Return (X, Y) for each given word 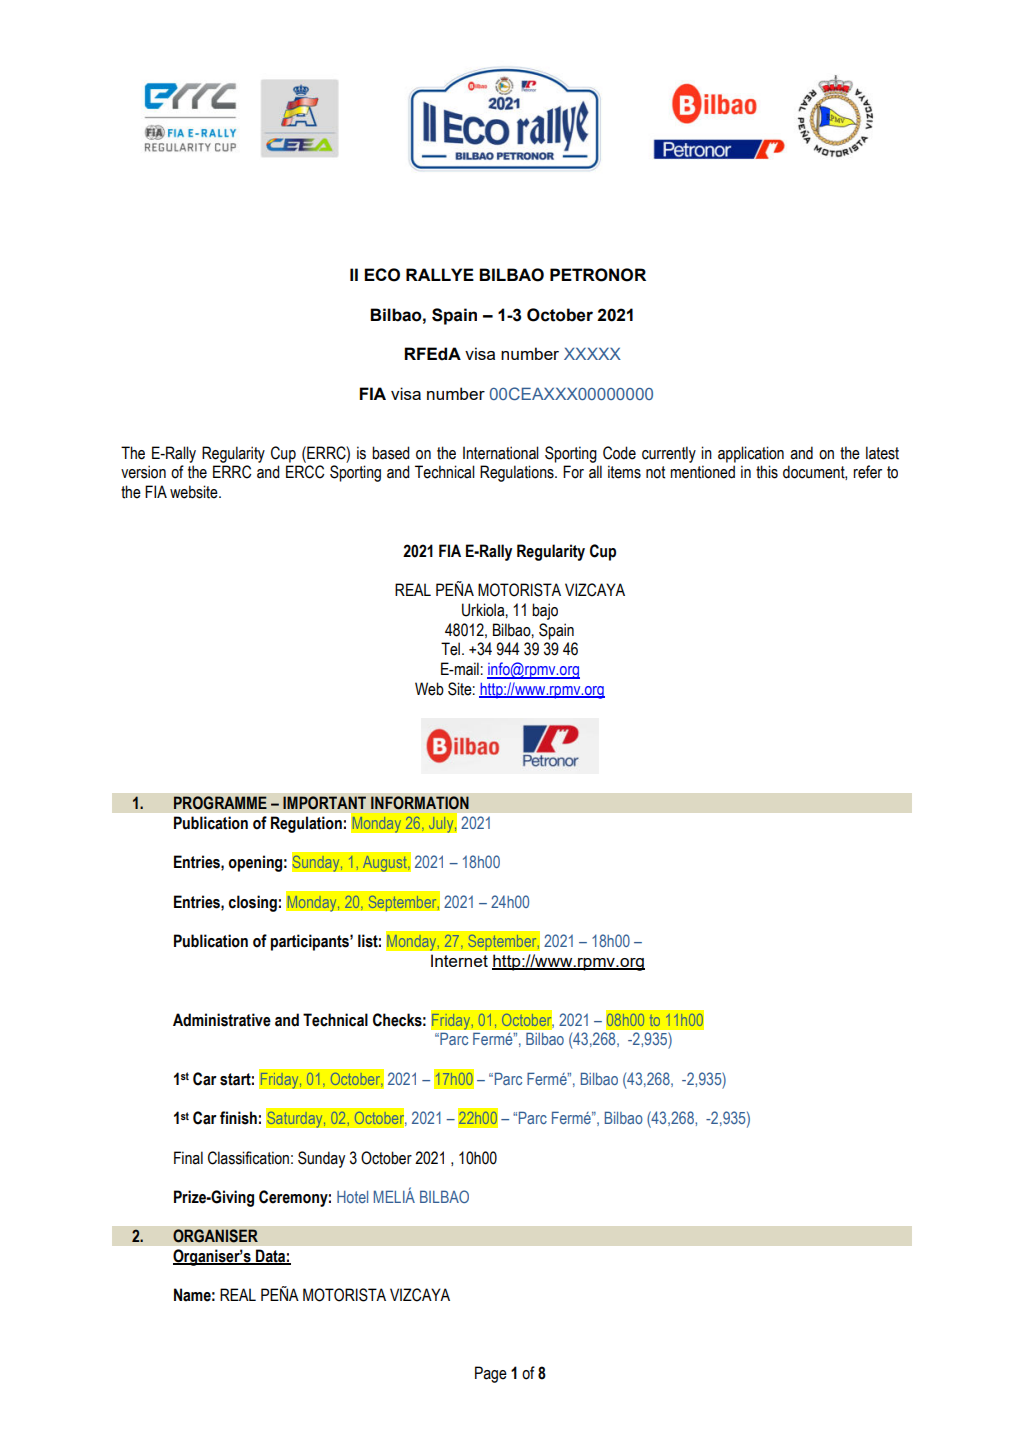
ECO (382, 275)
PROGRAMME (220, 803)
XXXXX (592, 353)
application (751, 454)
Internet (459, 960)
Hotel (352, 1197)
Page (491, 1374)
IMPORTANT (324, 803)
